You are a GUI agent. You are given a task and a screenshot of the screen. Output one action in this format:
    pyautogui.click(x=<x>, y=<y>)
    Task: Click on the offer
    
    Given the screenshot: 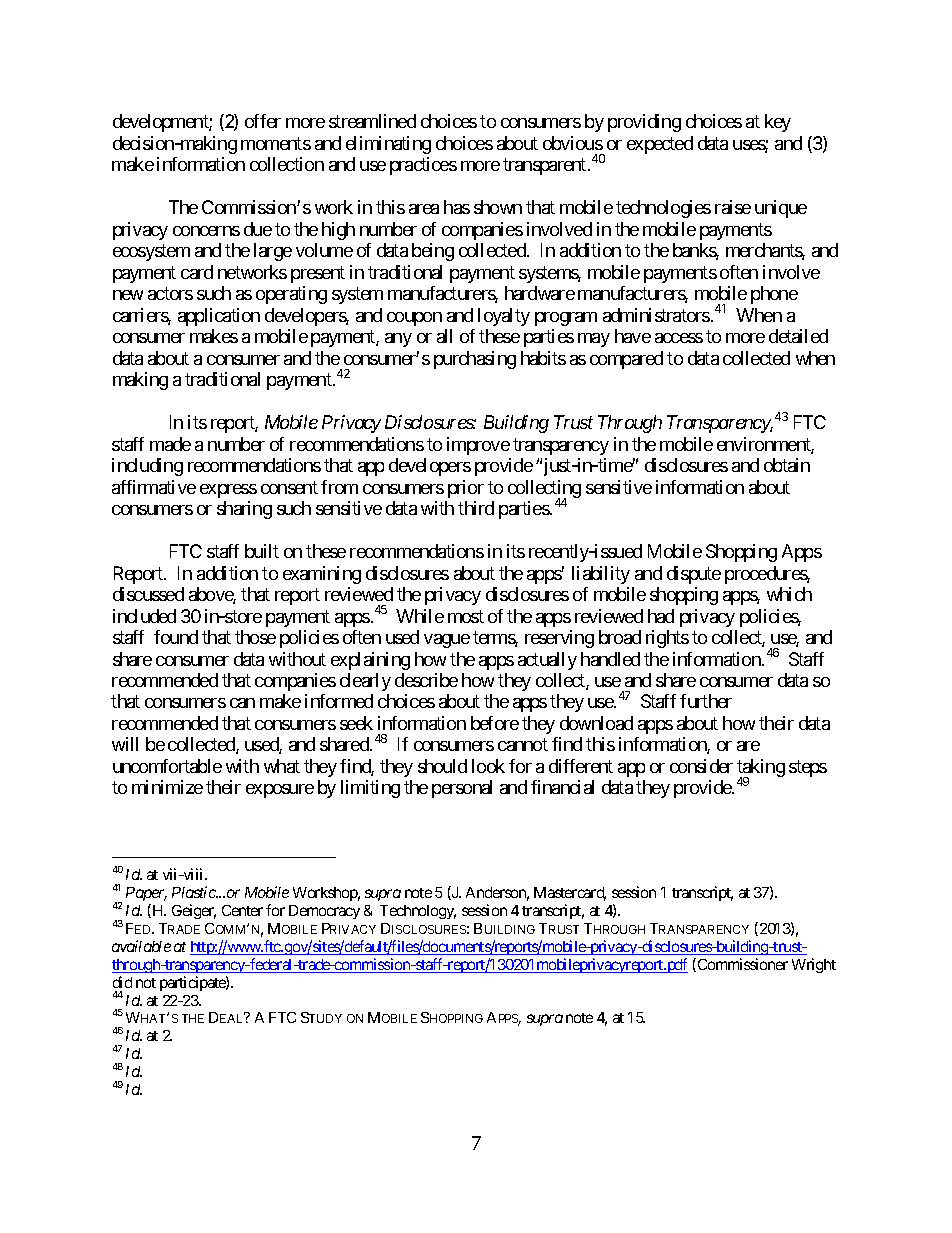 What is the action you would take?
    pyautogui.click(x=263, y=121)
